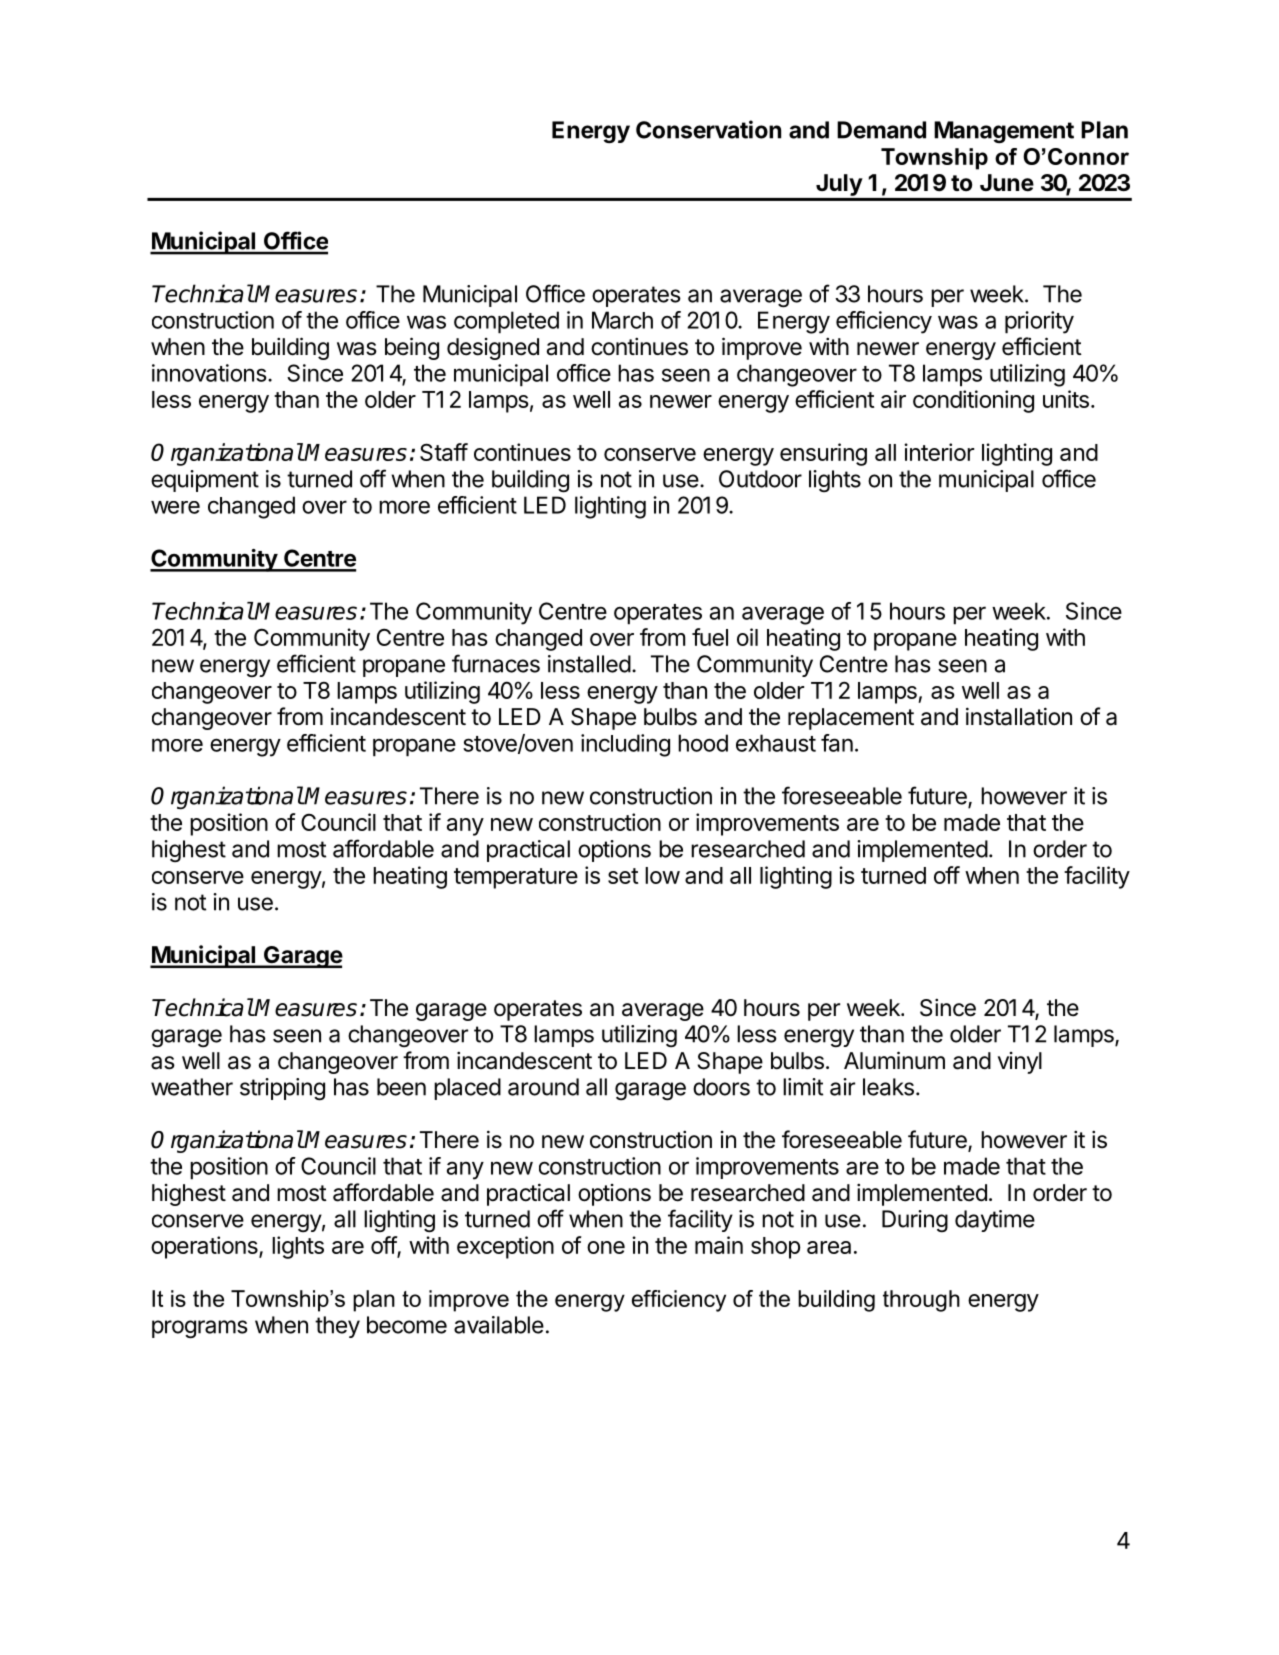 This screenshot has height=1655, width=1279. I want to click on Conservation, so click(708, 129).
